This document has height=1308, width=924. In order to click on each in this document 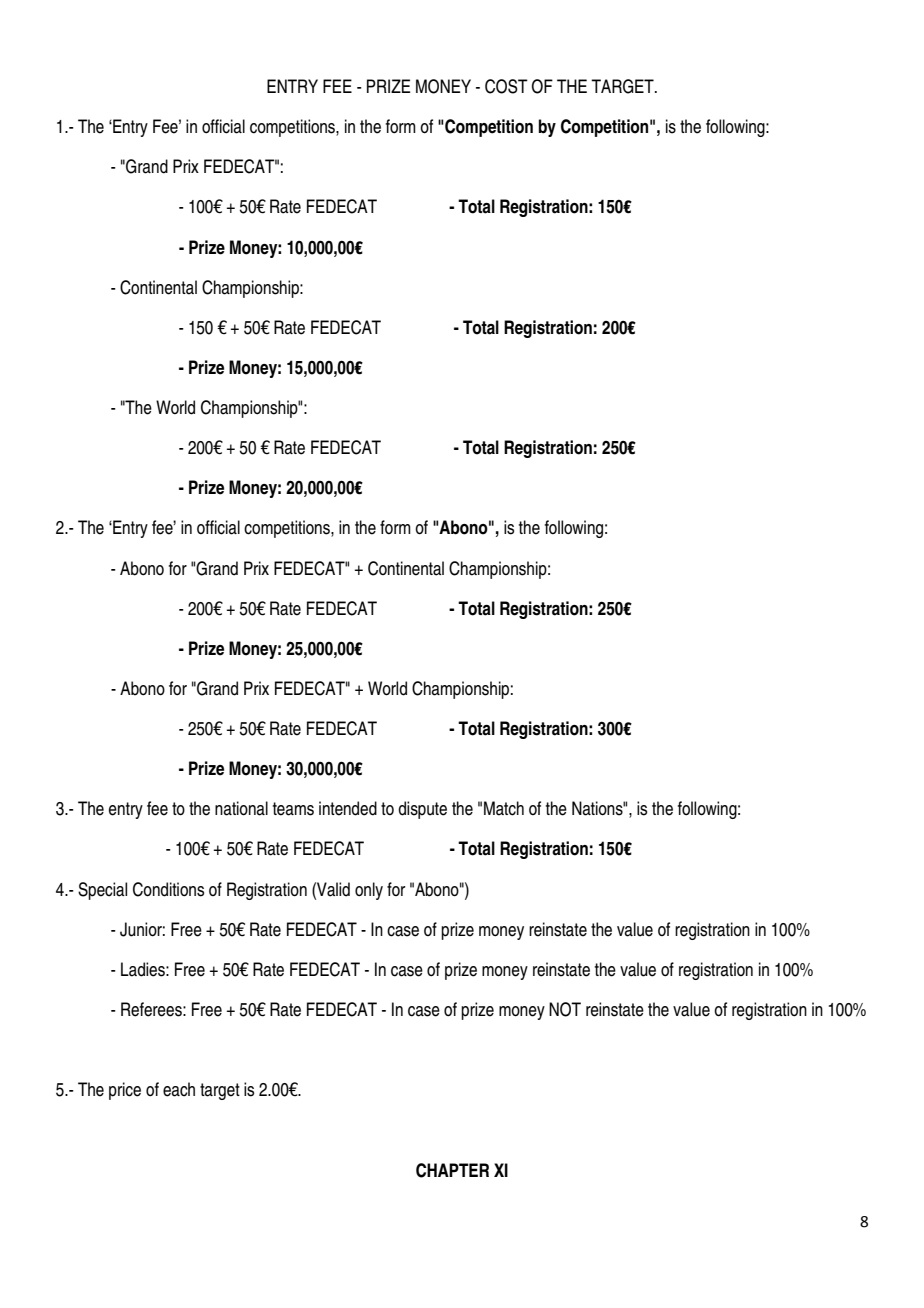, I will do `click(179, 1089)`.
